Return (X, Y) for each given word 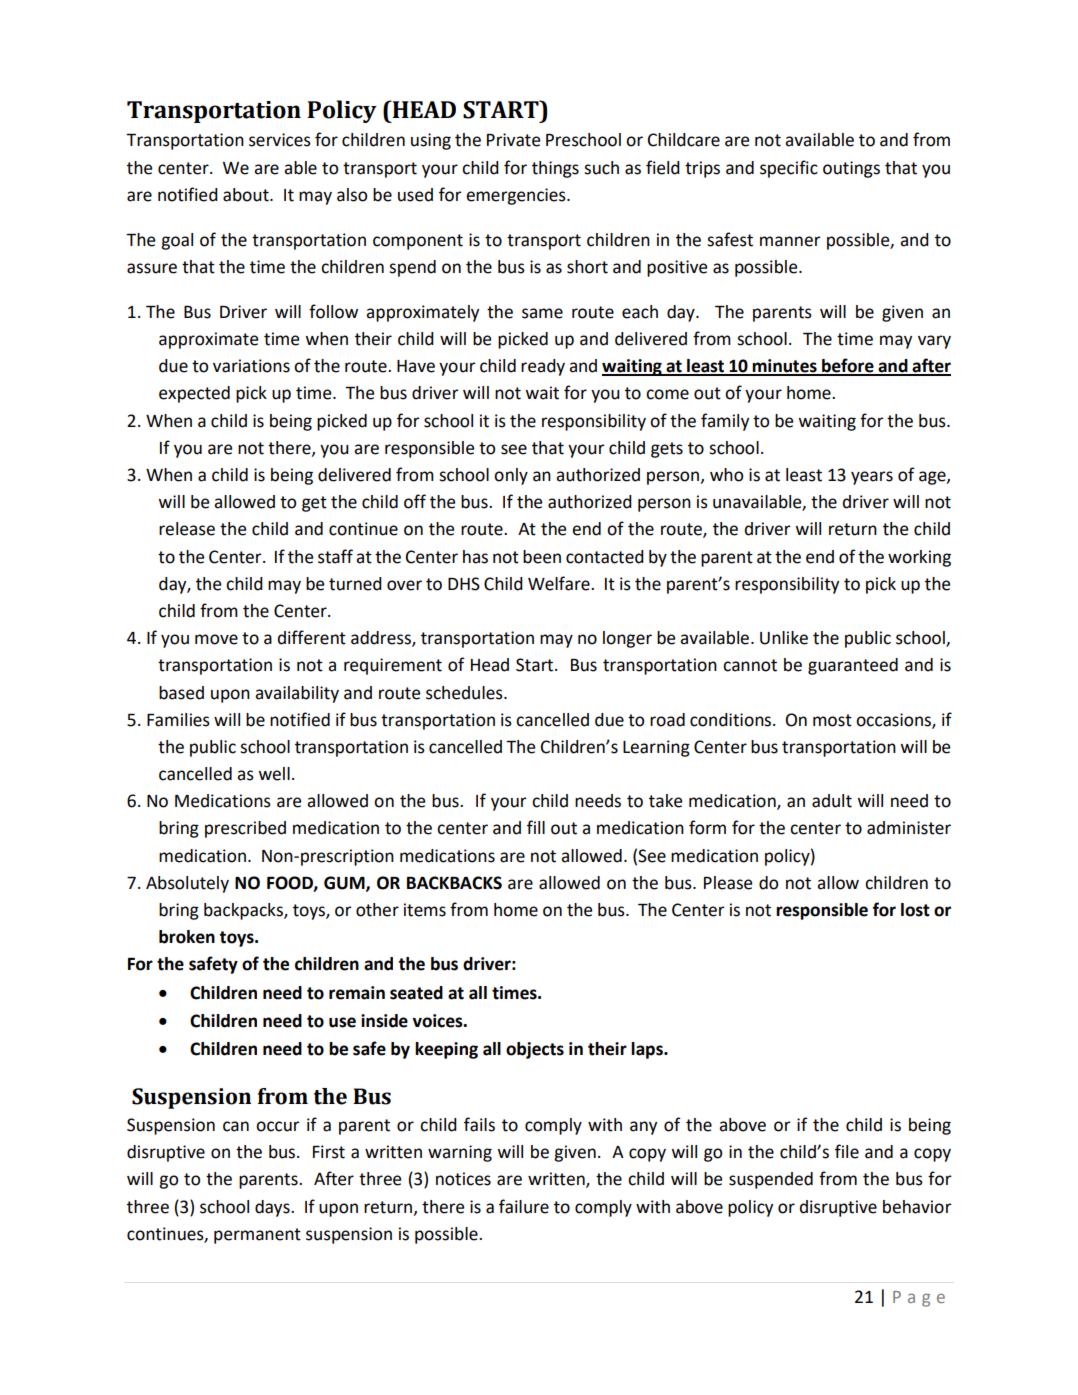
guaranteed (853, 666)
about (247, 195)
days (273, 1208)
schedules (465, 693)
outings (851, 169)
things (555, 169)
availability (297, 694)
